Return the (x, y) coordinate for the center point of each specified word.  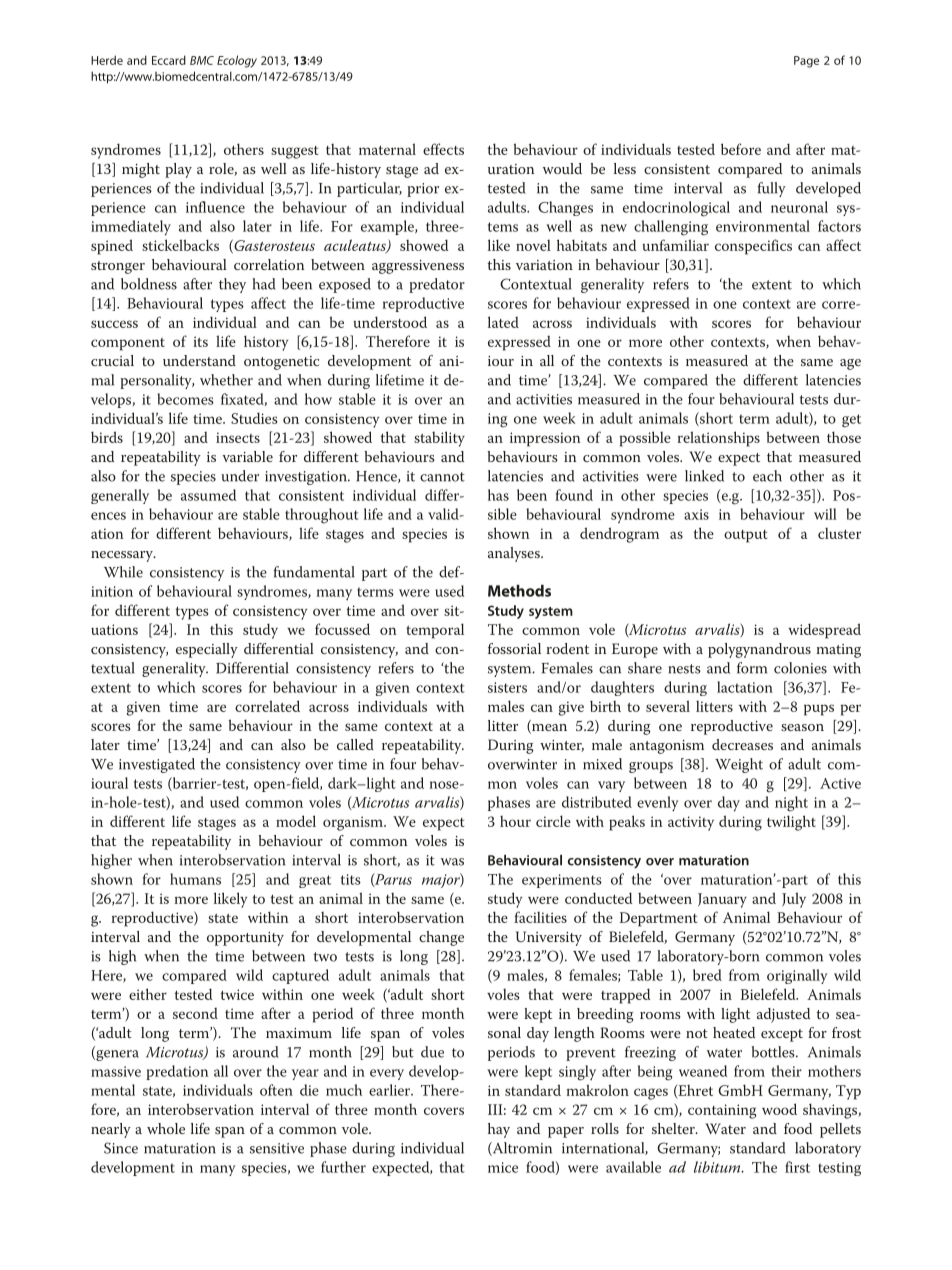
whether (226, 380)
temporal (435, 631)
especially (207, 650)
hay (499, 1130)
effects (443, 149)
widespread (824, 631)
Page (806, 62)
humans (195, 879)
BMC (202, 60)
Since (121, 1148)
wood (779, 1109)
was (452, 862)
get (851, 421)
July (794, 900)
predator (437, 285)
